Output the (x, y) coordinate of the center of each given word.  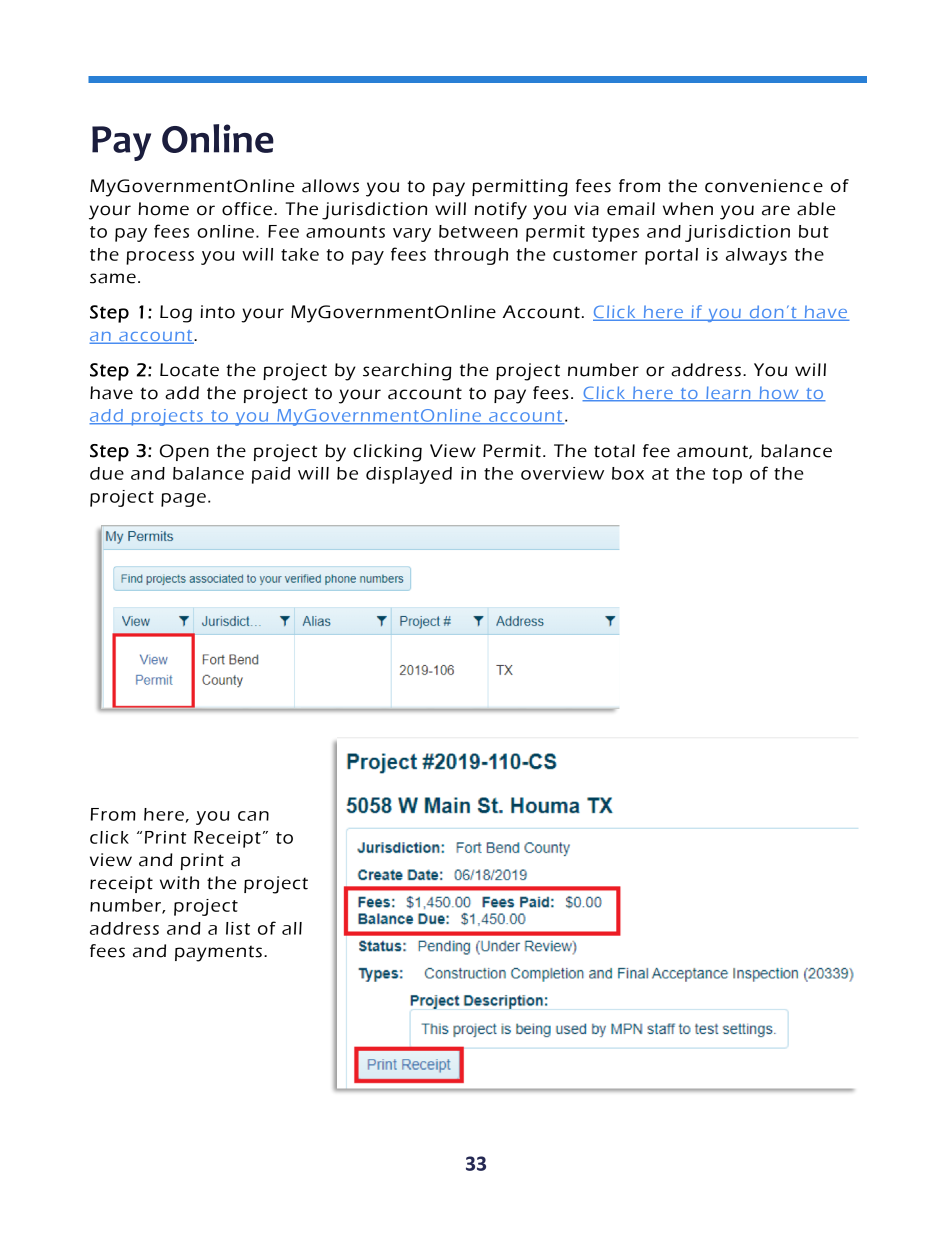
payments (218, 953)
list (238, 928)
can (253, 816)
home (163, 209)
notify (501, 211)
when (688, 209)
